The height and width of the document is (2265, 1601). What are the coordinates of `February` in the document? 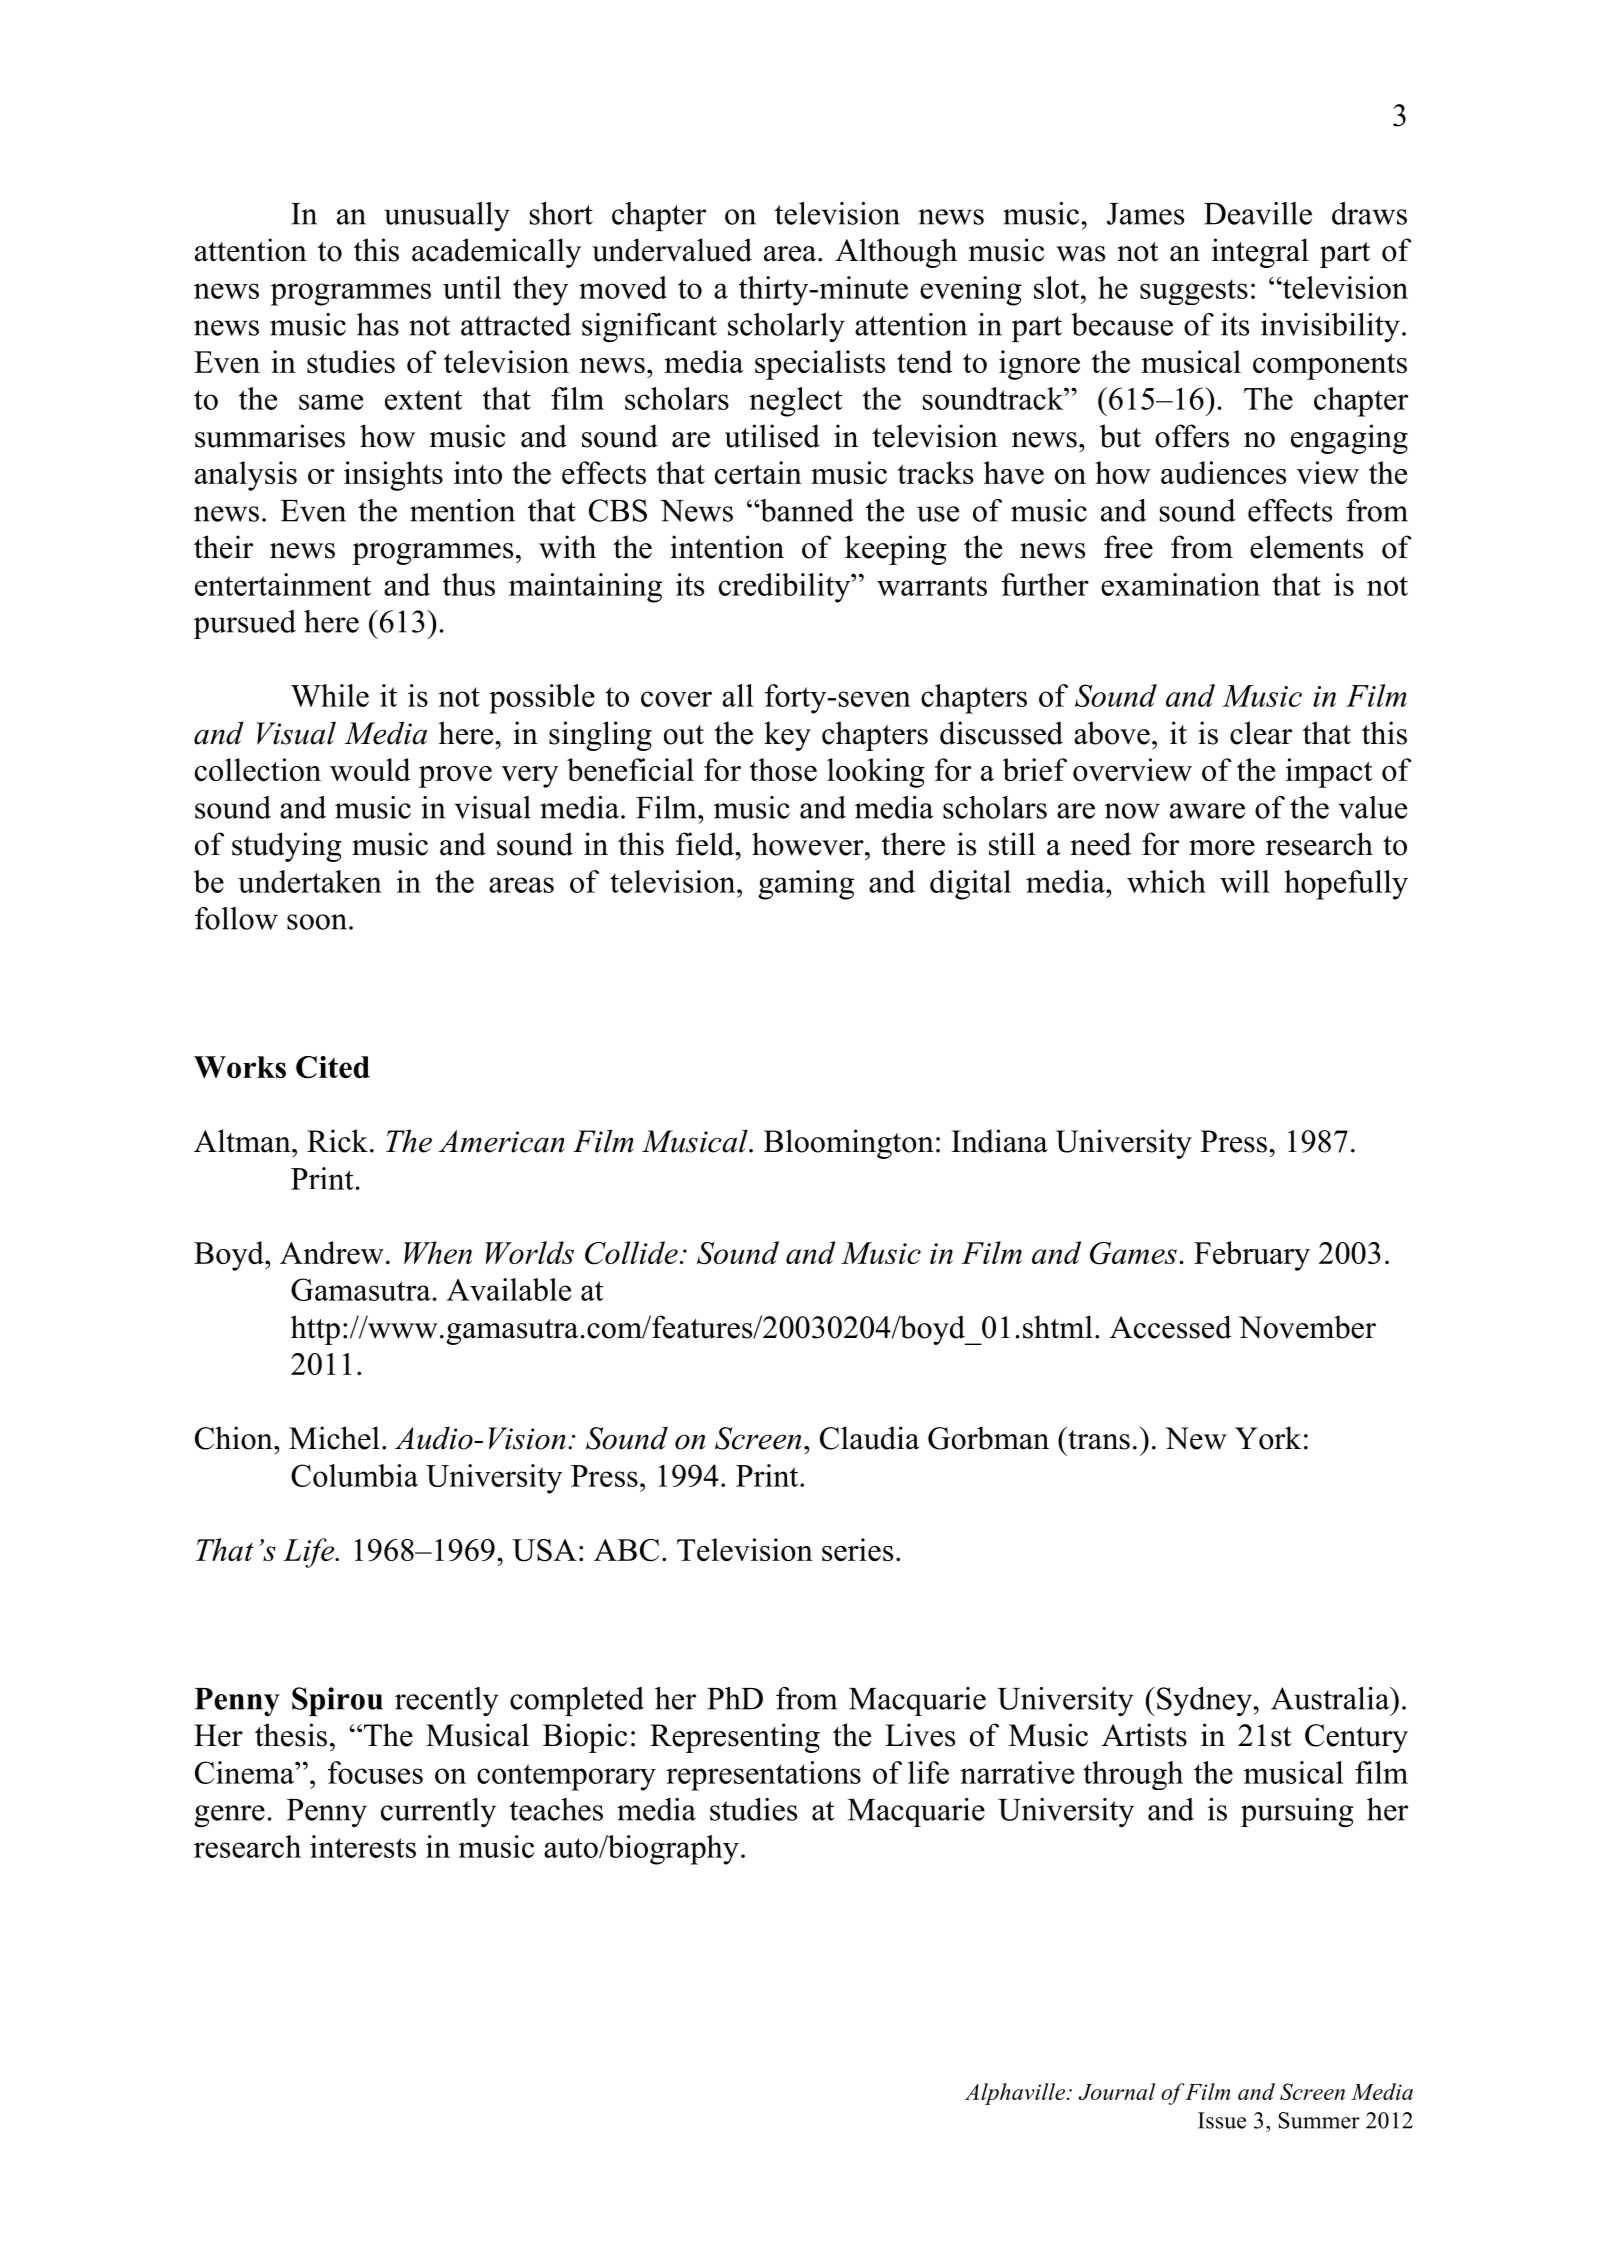 It's located at (1252, 1256).
